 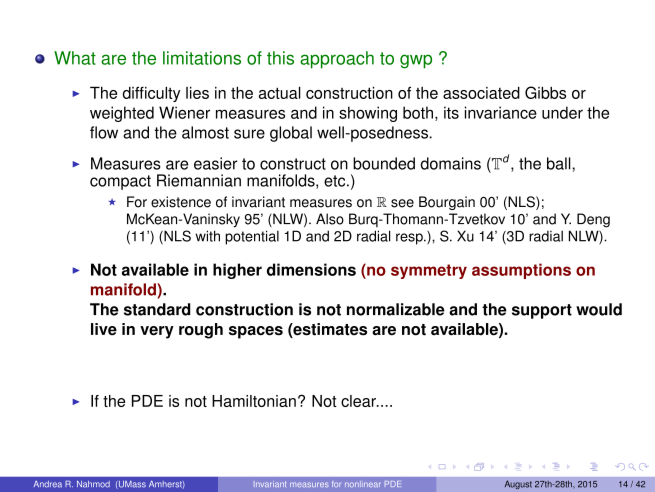 I want to click on August, so click(x=518, y=485).
